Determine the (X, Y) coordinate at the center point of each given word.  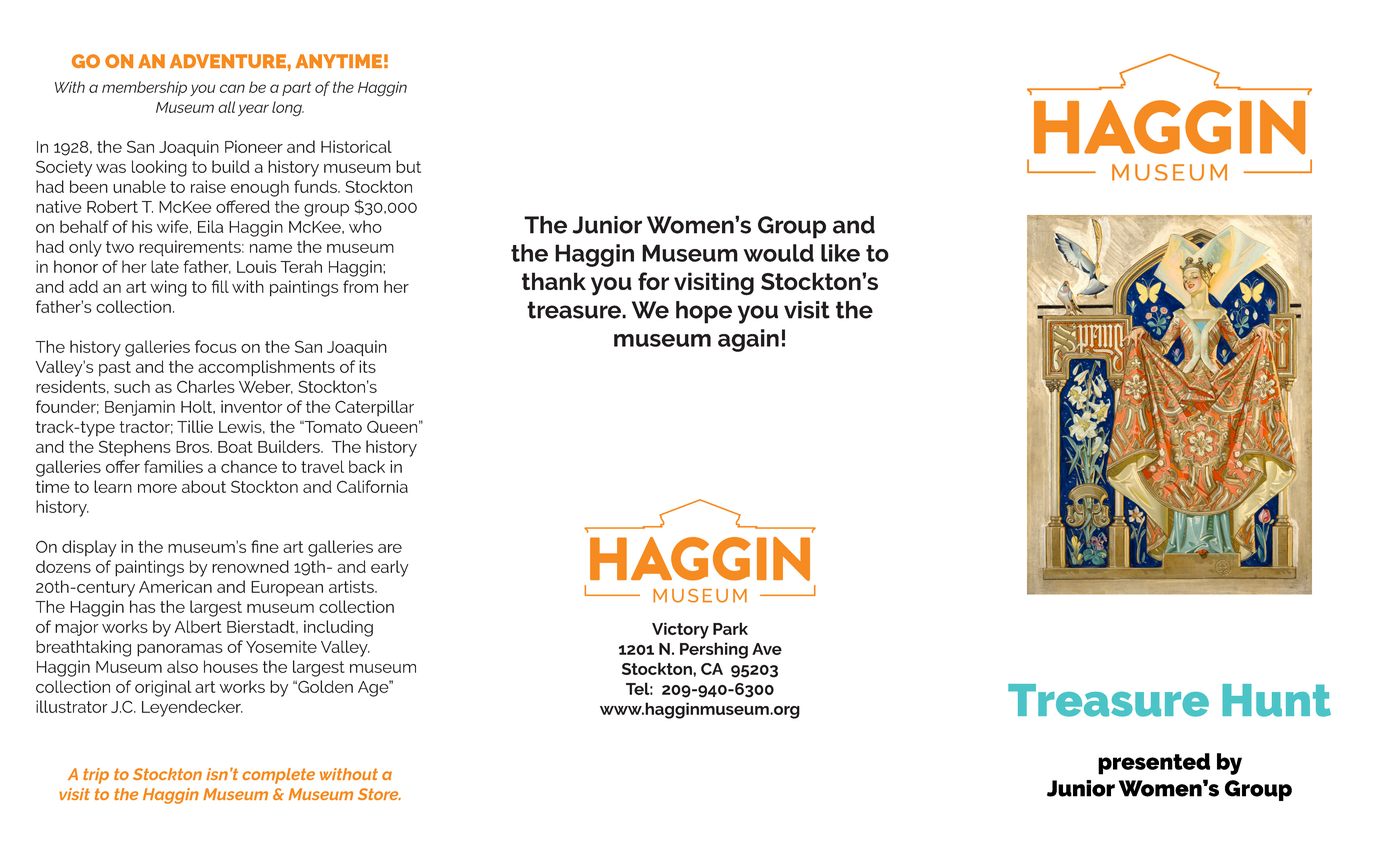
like (840, 253)
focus (216, 346)
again (748, 340)
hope (704, 312)
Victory (680, 630)
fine (265, 546)
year (253, 110)
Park (730, 628)
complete (278, 776)
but (408, 166)
